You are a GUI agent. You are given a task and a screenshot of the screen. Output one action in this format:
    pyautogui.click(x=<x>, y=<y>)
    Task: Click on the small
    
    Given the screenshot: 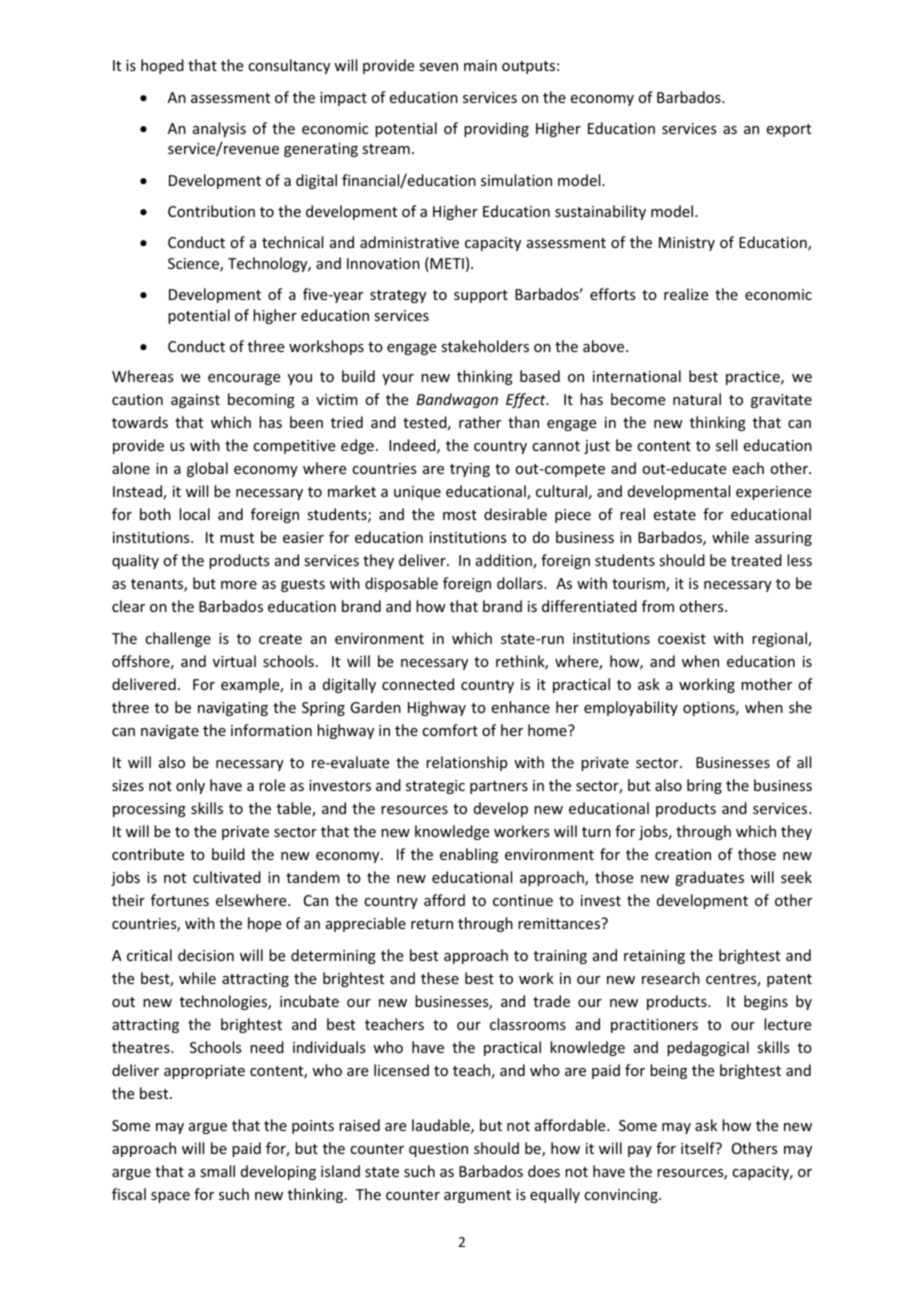 What is the action you would take?
    pyautogui.click(x=217, y=1171)
